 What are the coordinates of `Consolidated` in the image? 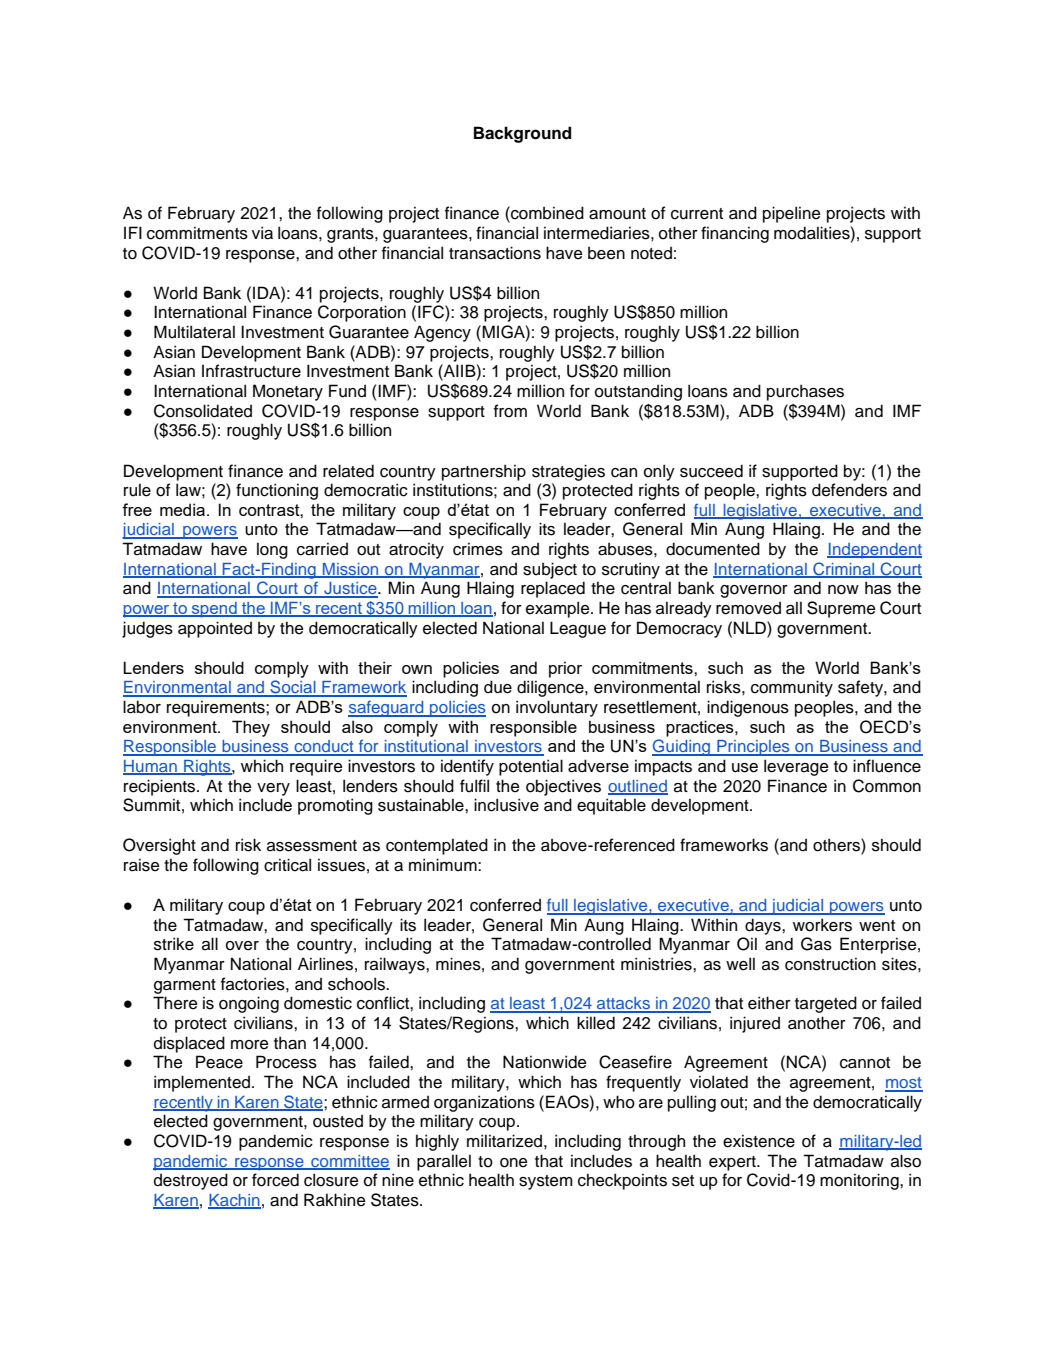 It's located at (203, 411).
